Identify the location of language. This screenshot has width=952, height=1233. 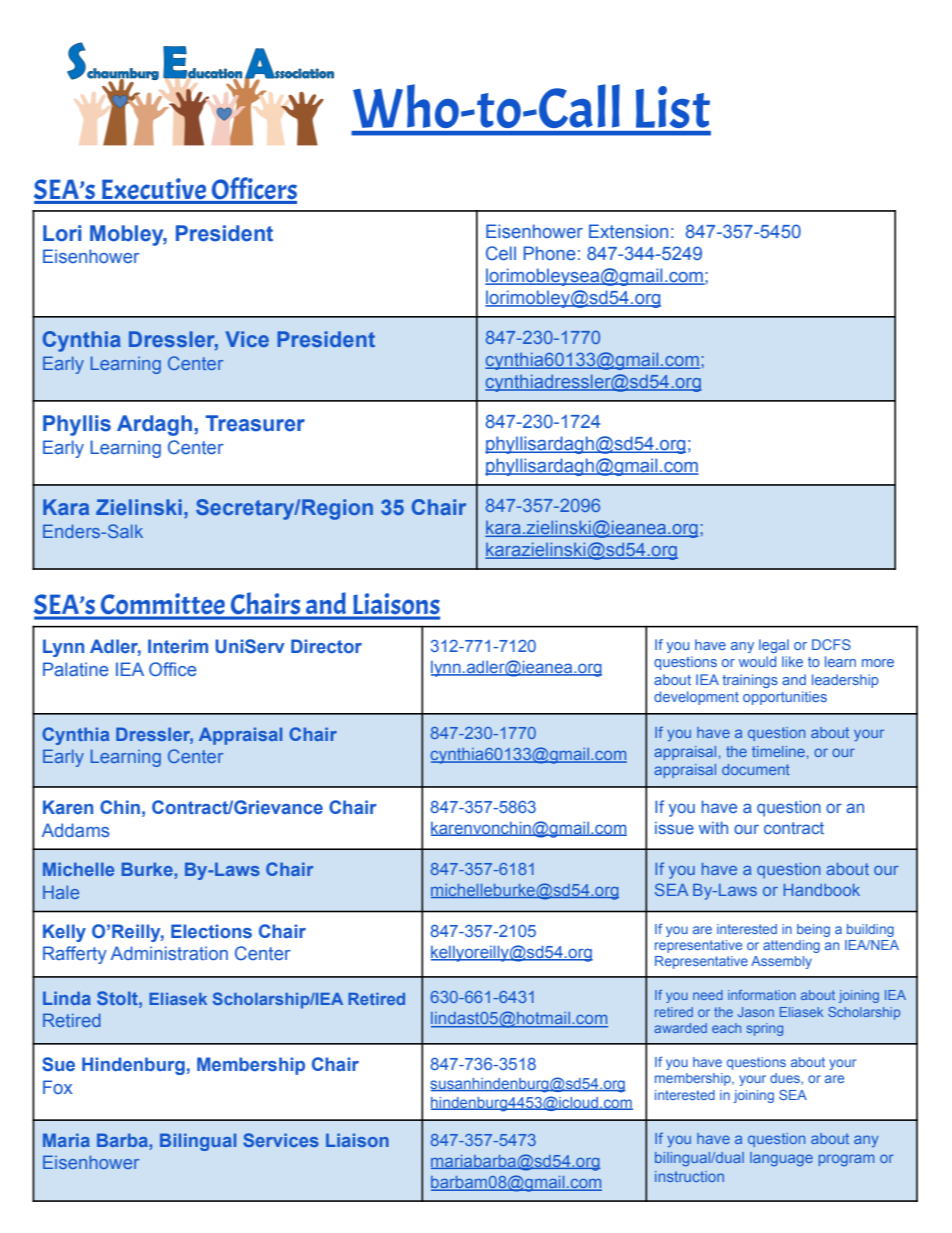
(781, 1159).
